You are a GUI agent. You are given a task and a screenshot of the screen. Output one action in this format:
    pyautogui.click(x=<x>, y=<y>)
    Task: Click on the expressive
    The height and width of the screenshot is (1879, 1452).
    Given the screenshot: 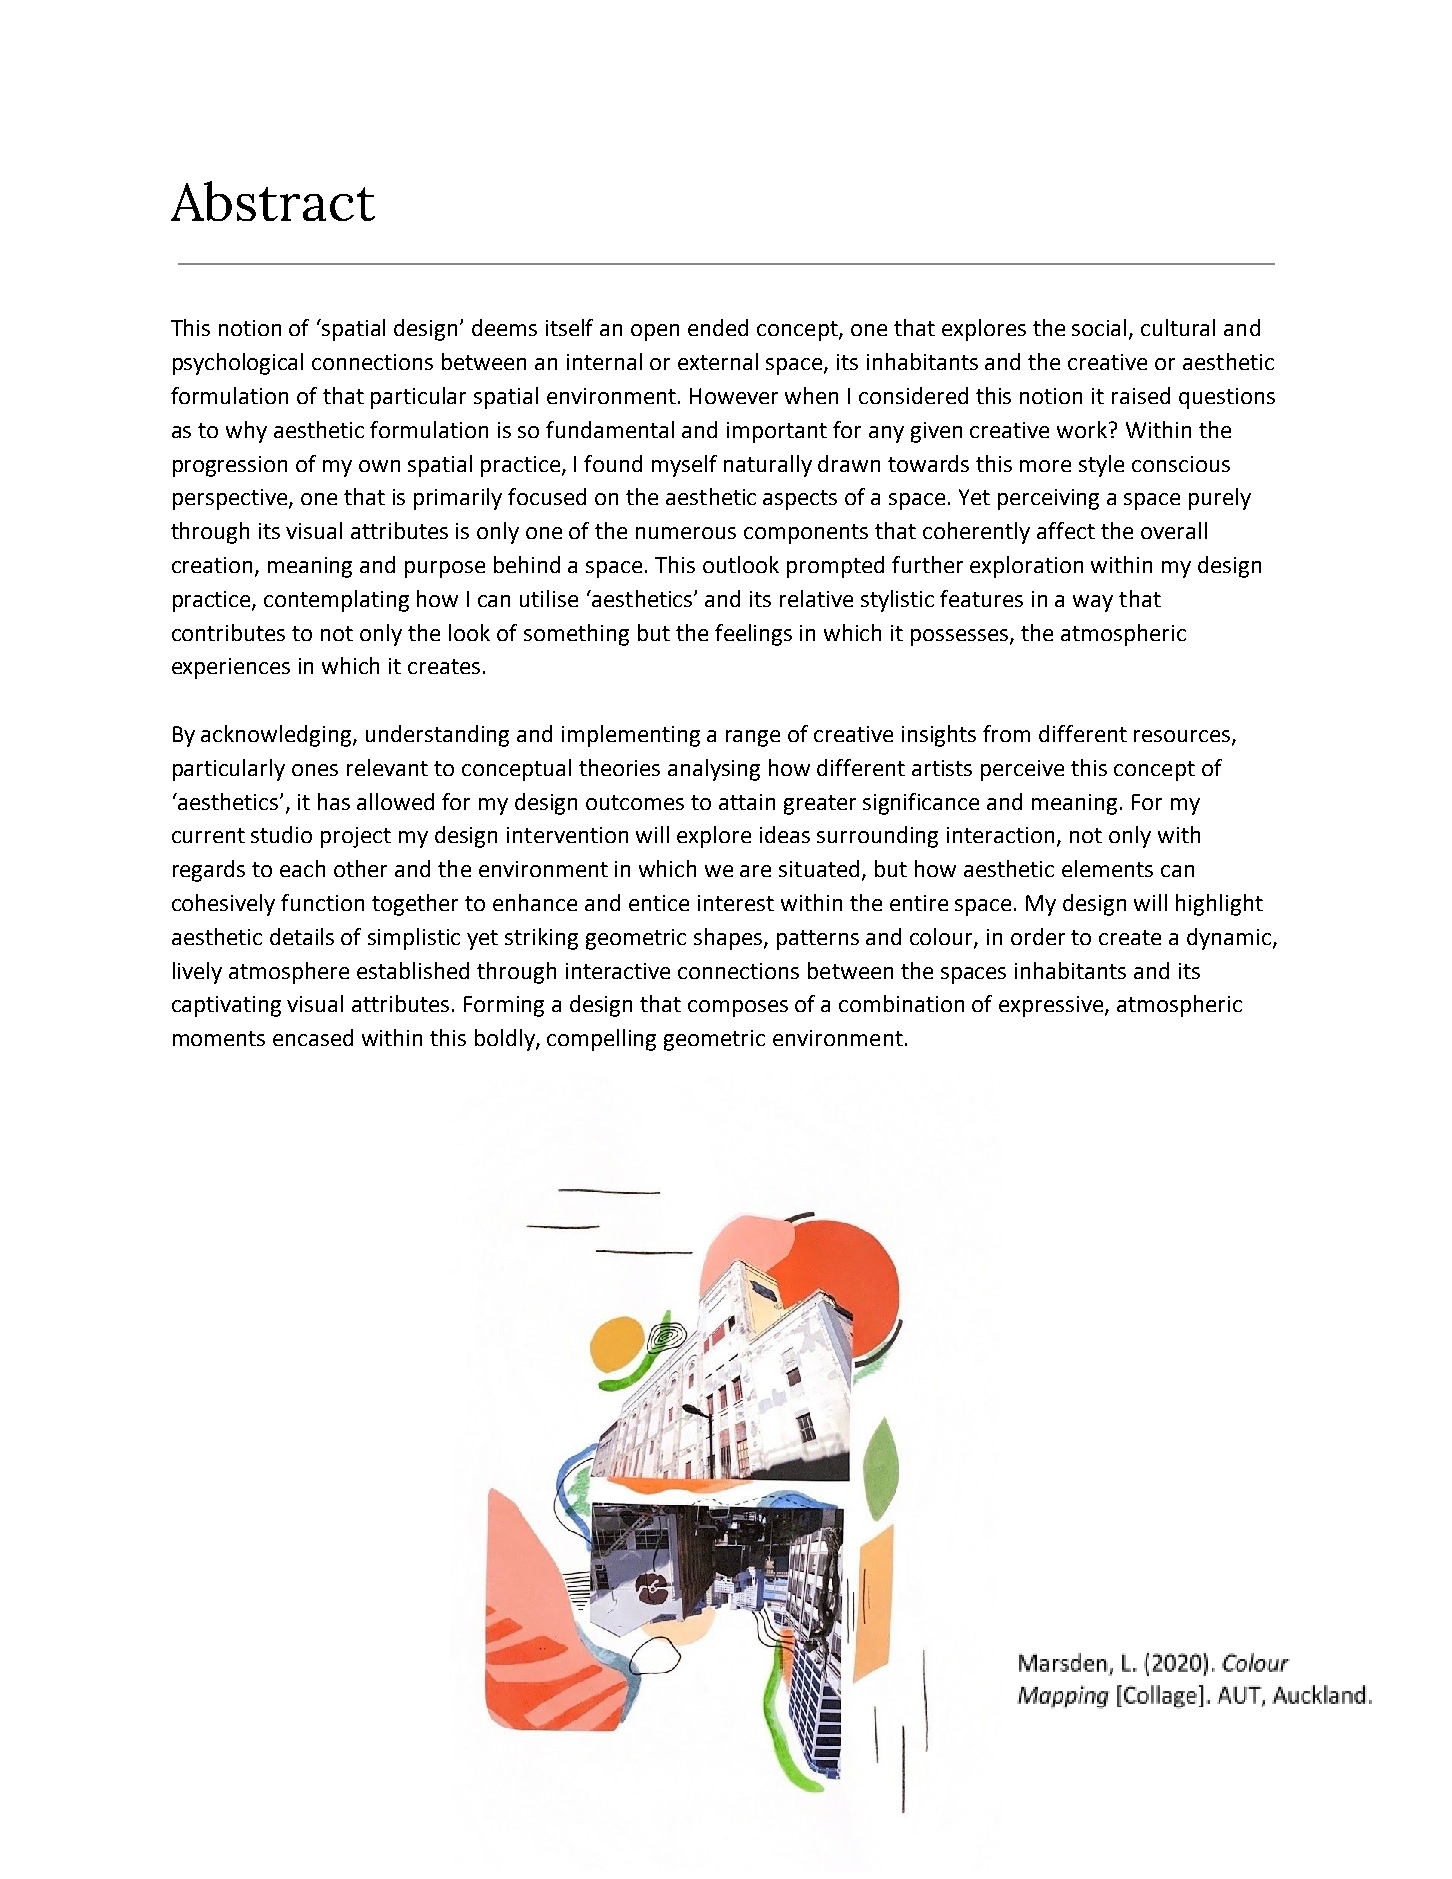 What is the action you would take?
    pyautogui.click(x=1052, y=1006)
